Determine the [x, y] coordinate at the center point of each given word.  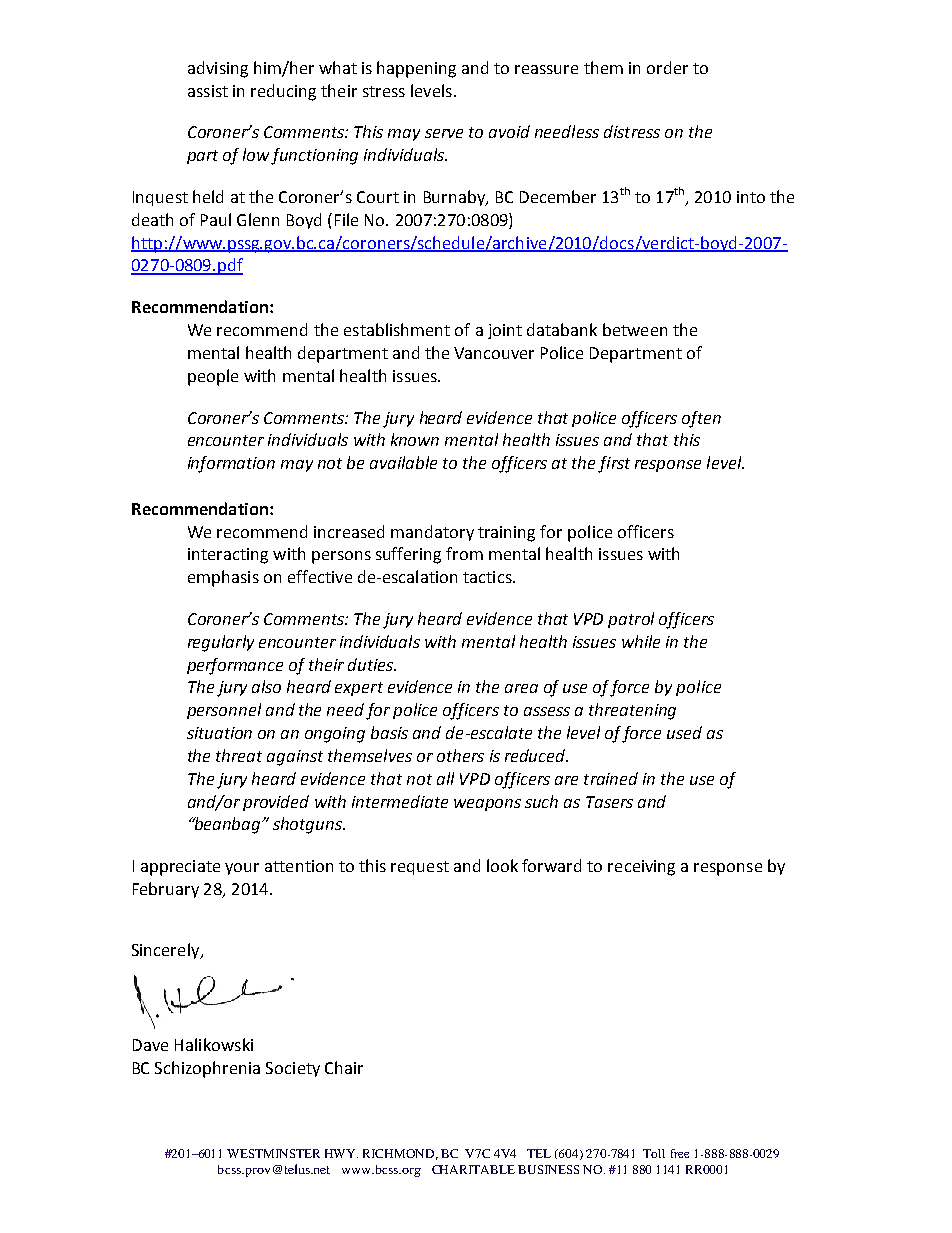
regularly [221, 643]
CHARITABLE [473, 1169]
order [667, 67]
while [641, 641]
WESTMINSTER [273, 1153]
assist [208, 91]
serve [444, 133]
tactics [488, 577]
